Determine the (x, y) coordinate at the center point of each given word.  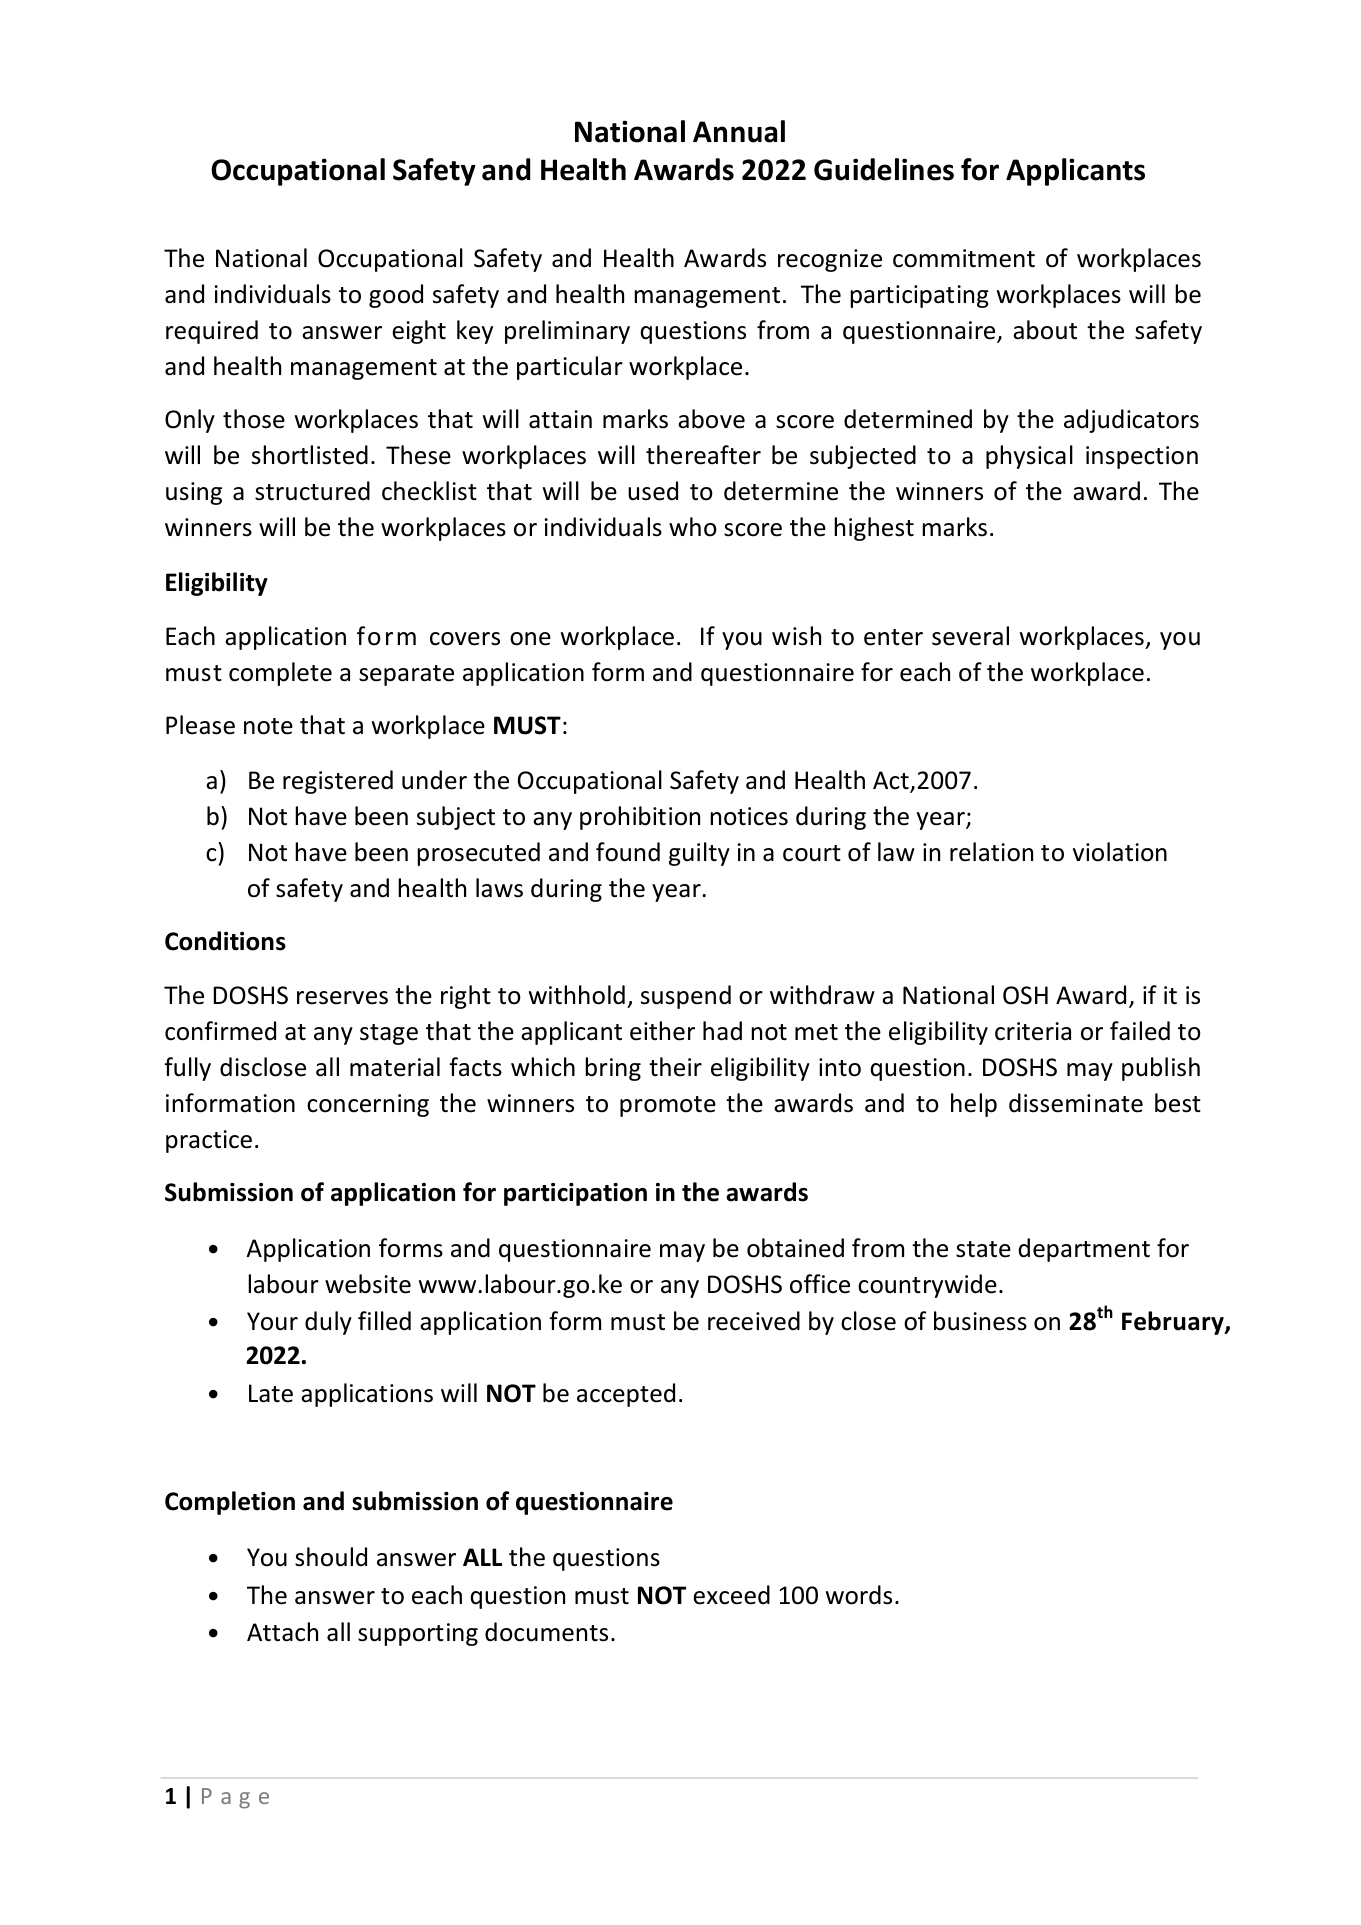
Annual (739, 131)
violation (1120, 852)
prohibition (640, 818)
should (331, 1557)
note (268, 726)
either (662, 1031)
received (754, 1321)
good (396, 296)
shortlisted (310, 455)
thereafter (703, 455)
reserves (342, 998)
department (1084, 1250)
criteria (1033, 1031)
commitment (964, 258)
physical (1029, 457)
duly (328, 1323)
